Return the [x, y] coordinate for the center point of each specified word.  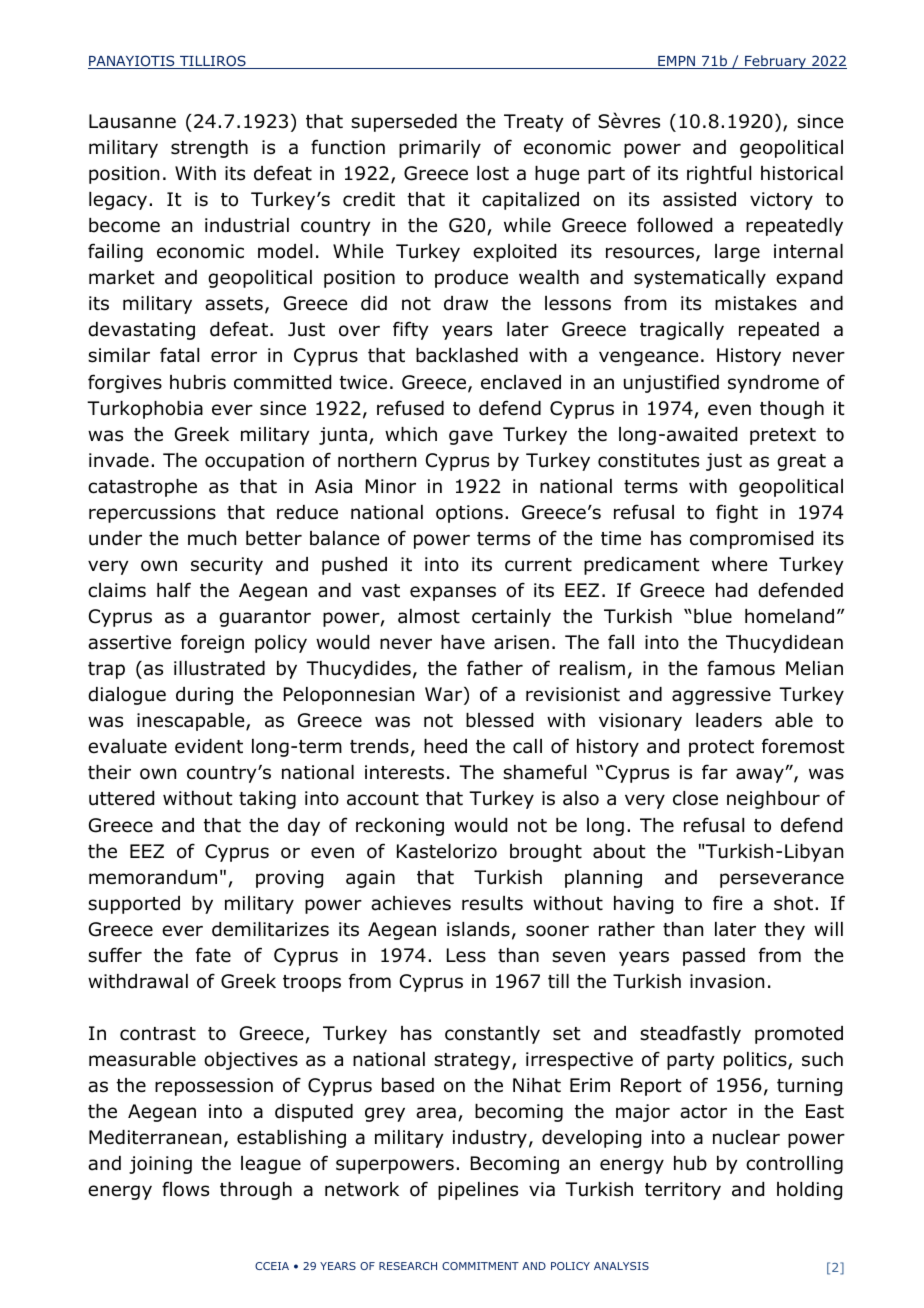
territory [683, 1191]
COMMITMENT [480, 1266]
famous [741, 668]
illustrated [219, 668]
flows [185, 1189]
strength [209, 149]
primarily [440, 149]
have [463, 642]
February [776, 62]
